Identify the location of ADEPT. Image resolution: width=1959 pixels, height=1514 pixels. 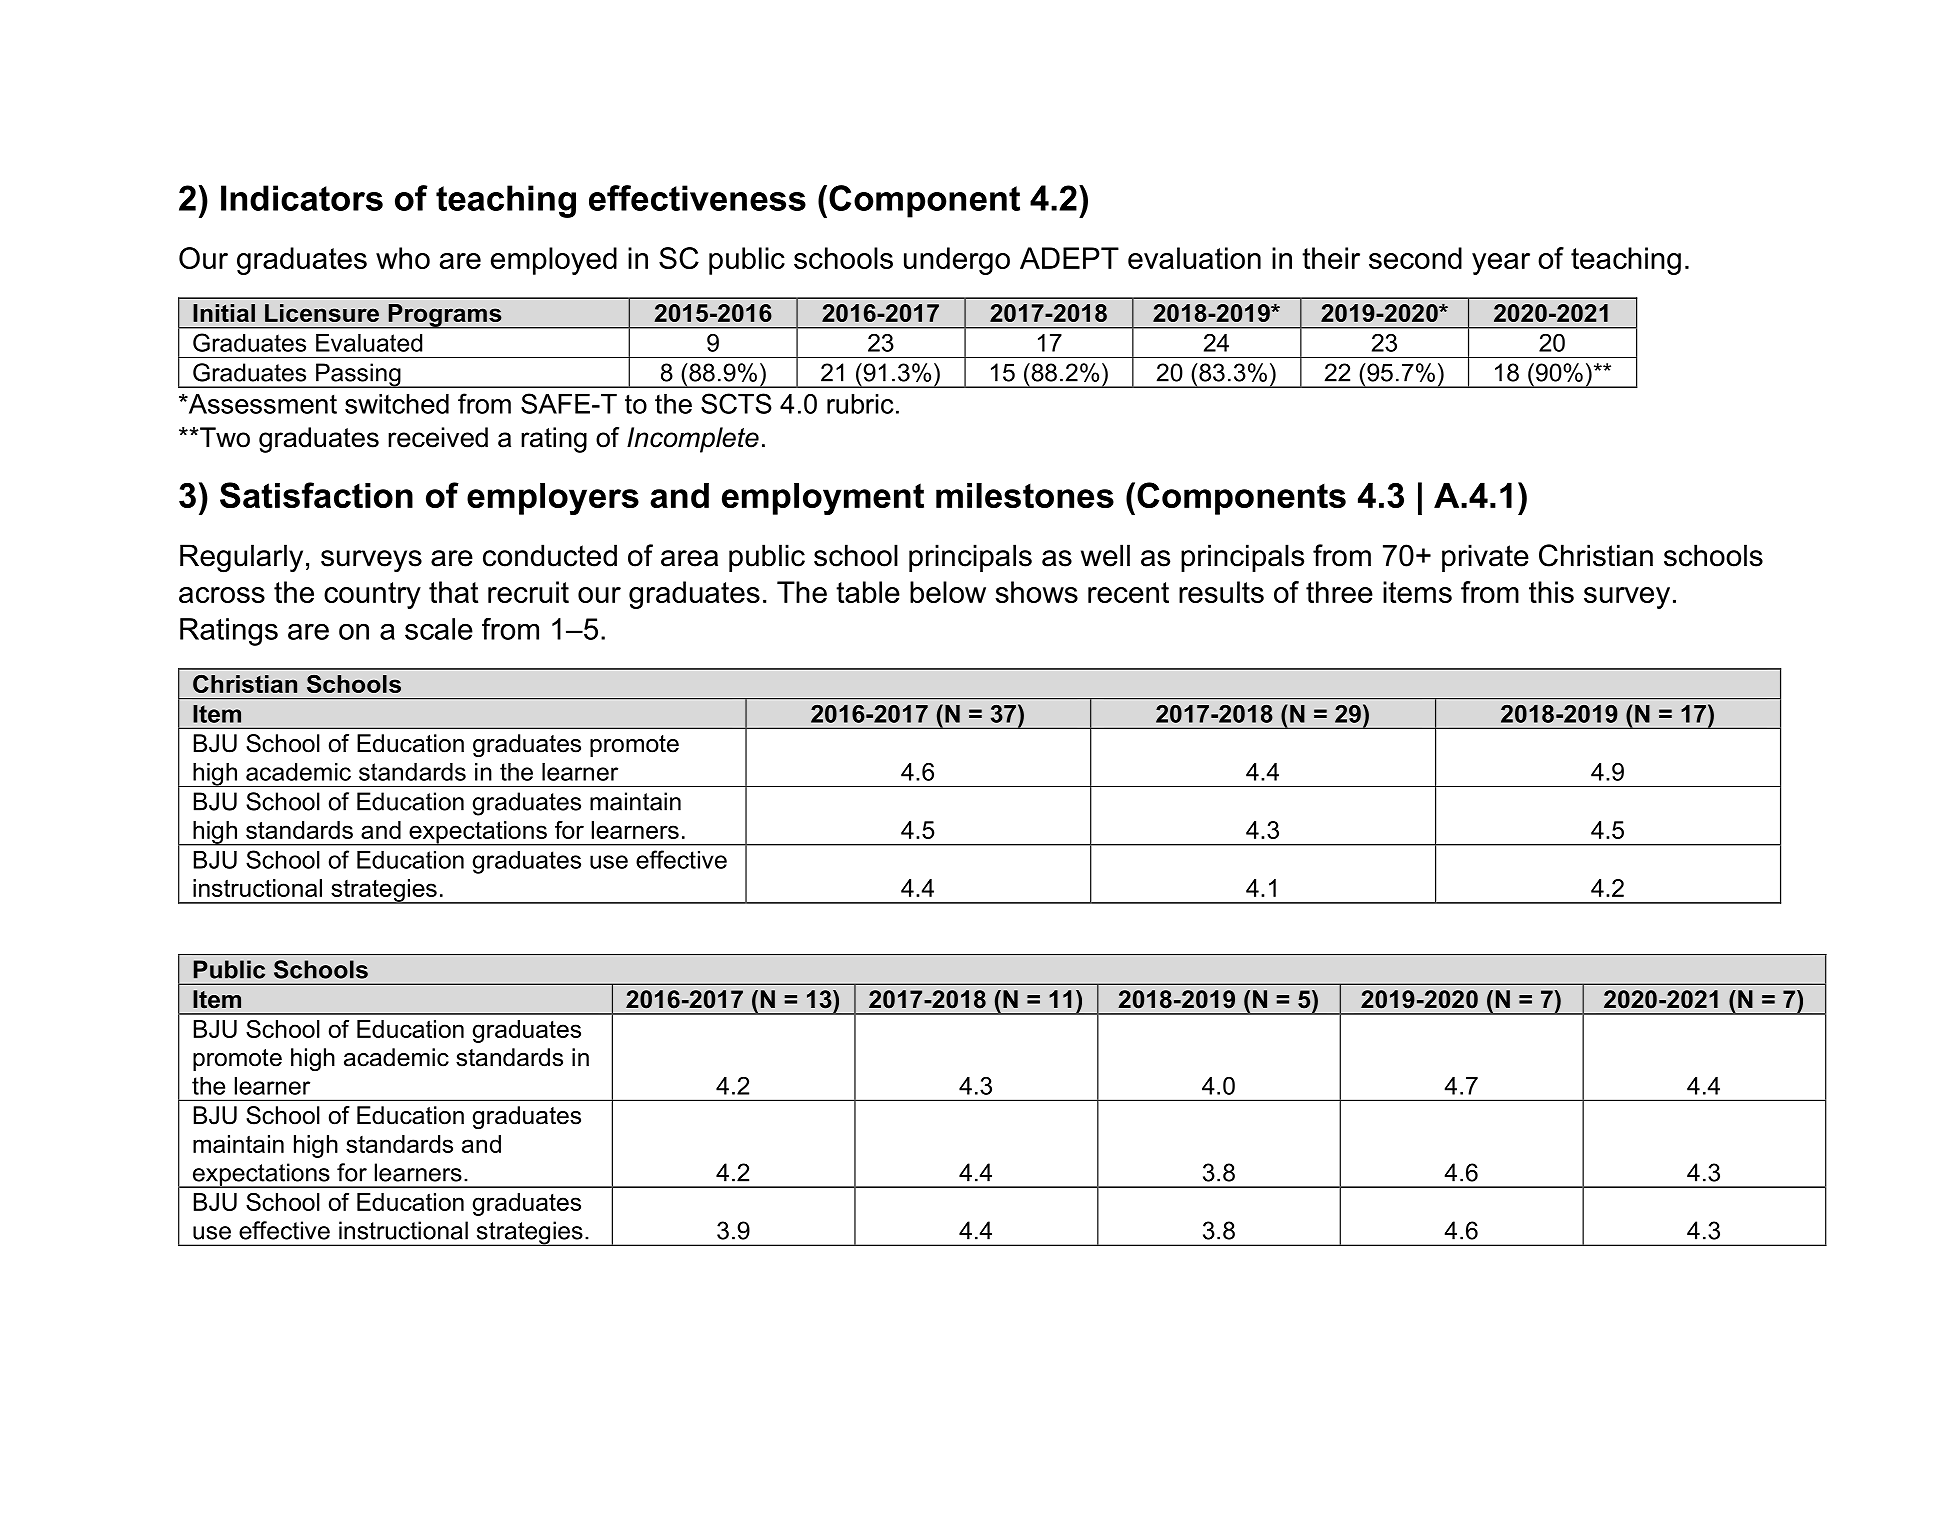
(1069, 258).
